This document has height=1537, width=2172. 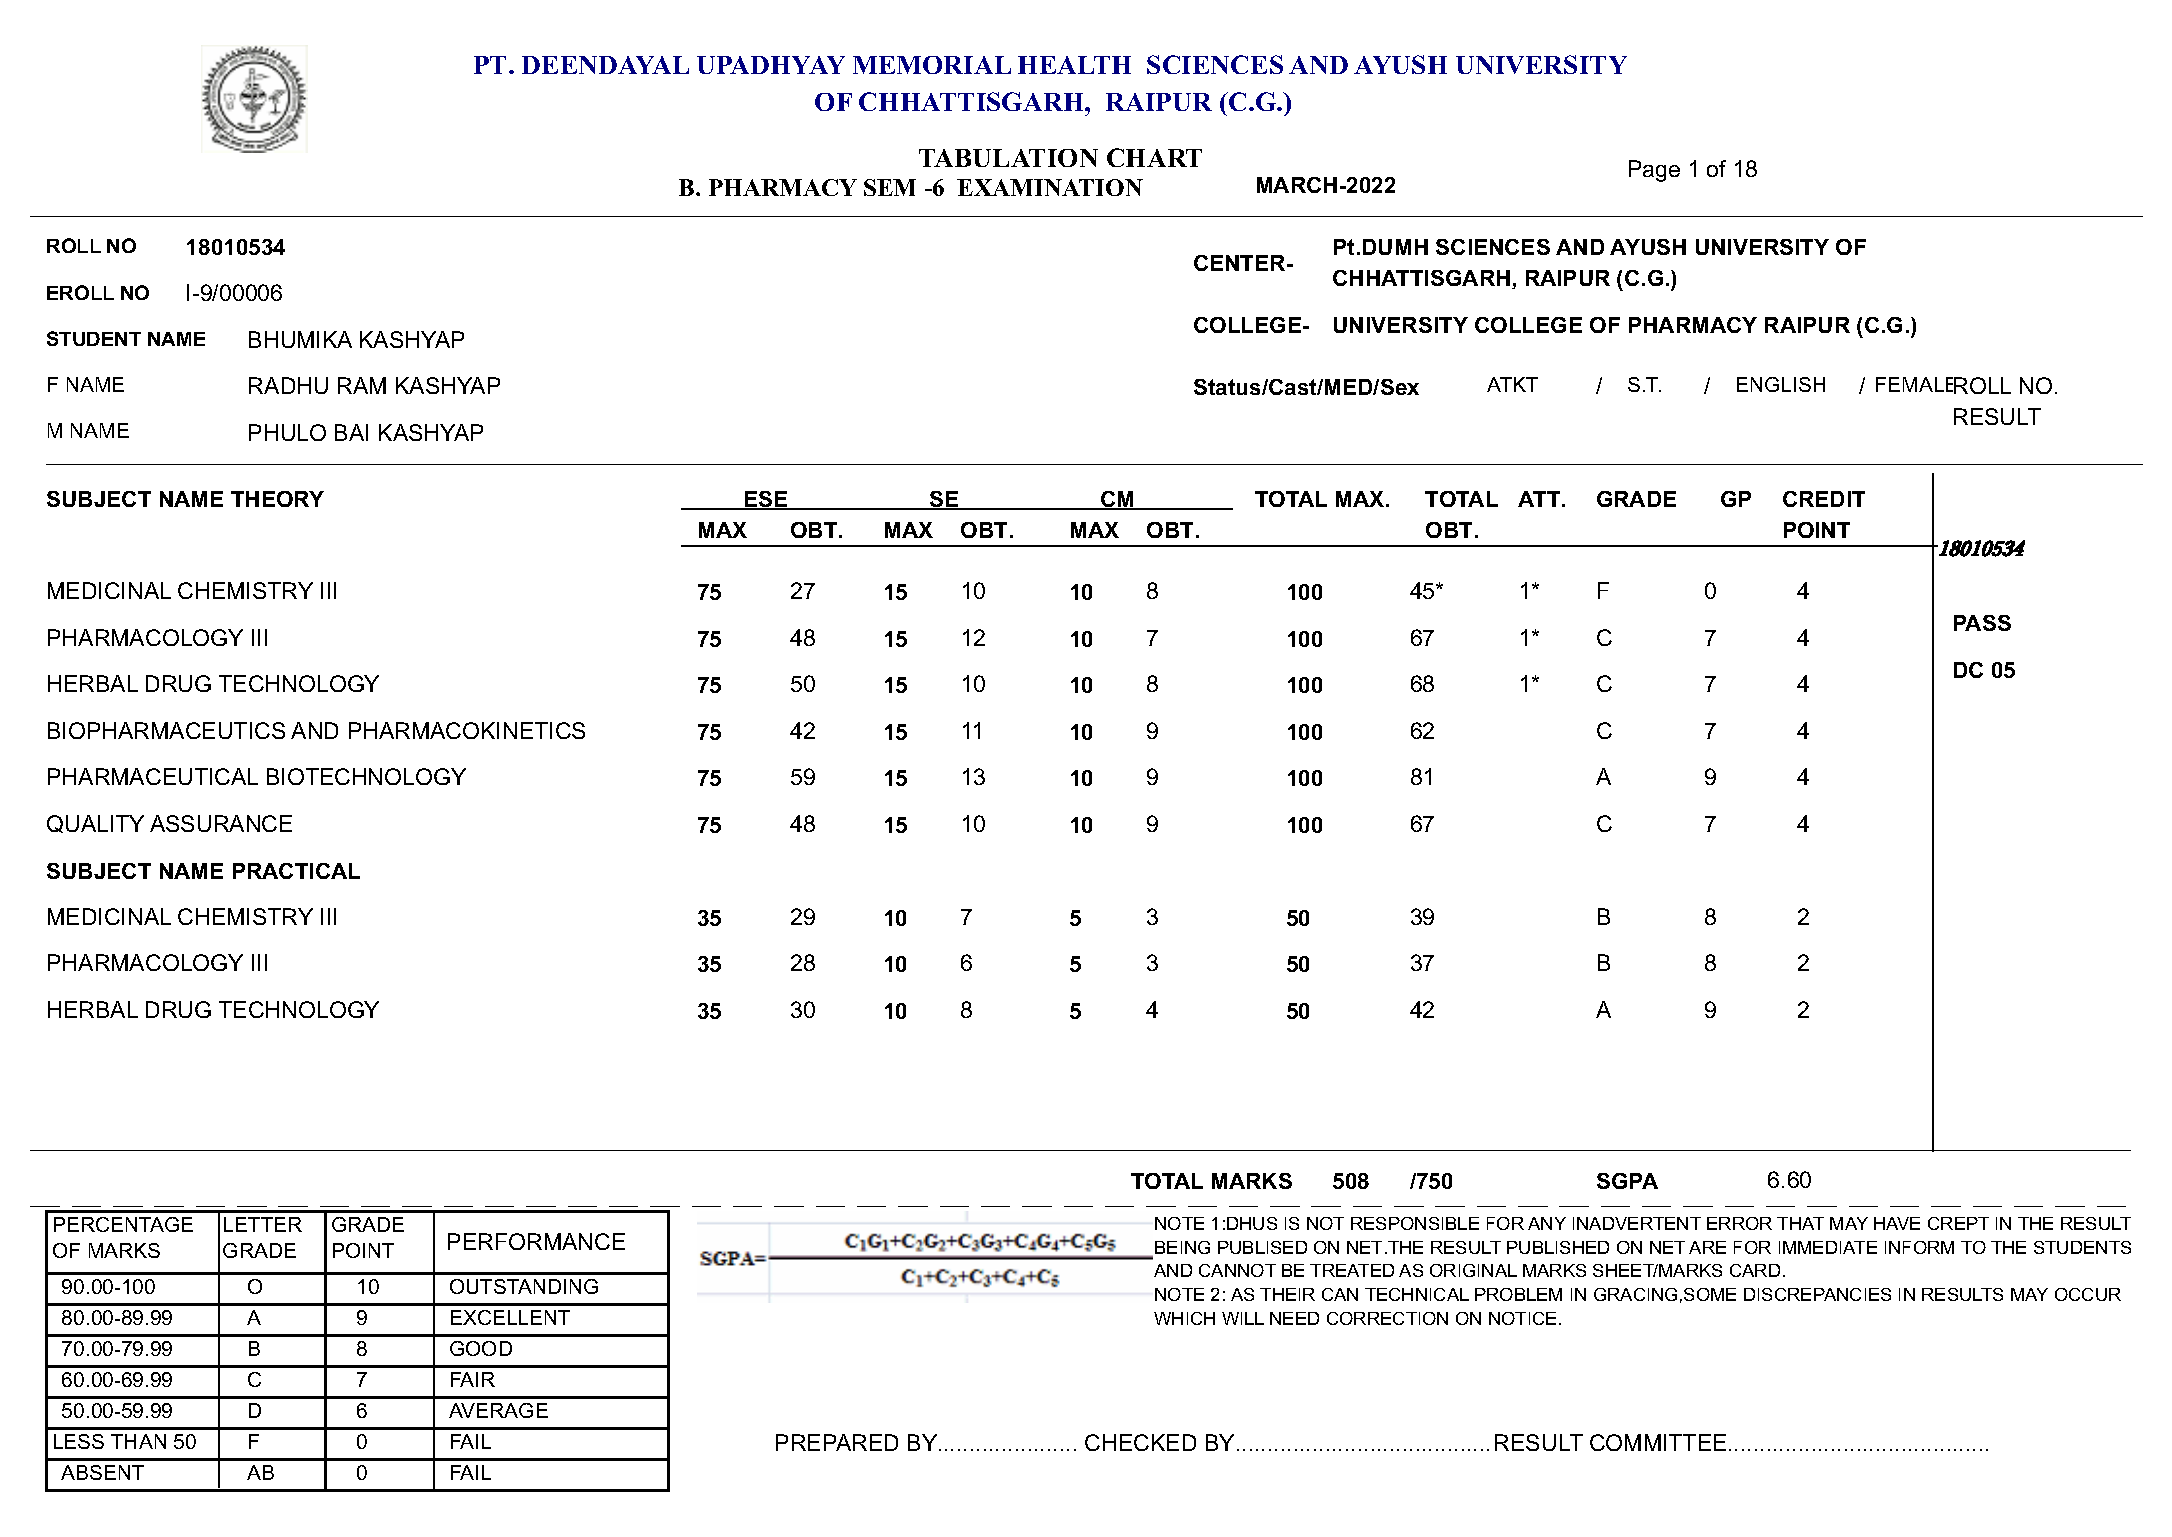 What do you see at coordinates (296, 871) in the document?
I see `PRACTICAL` at bounding box center [296, 871].
